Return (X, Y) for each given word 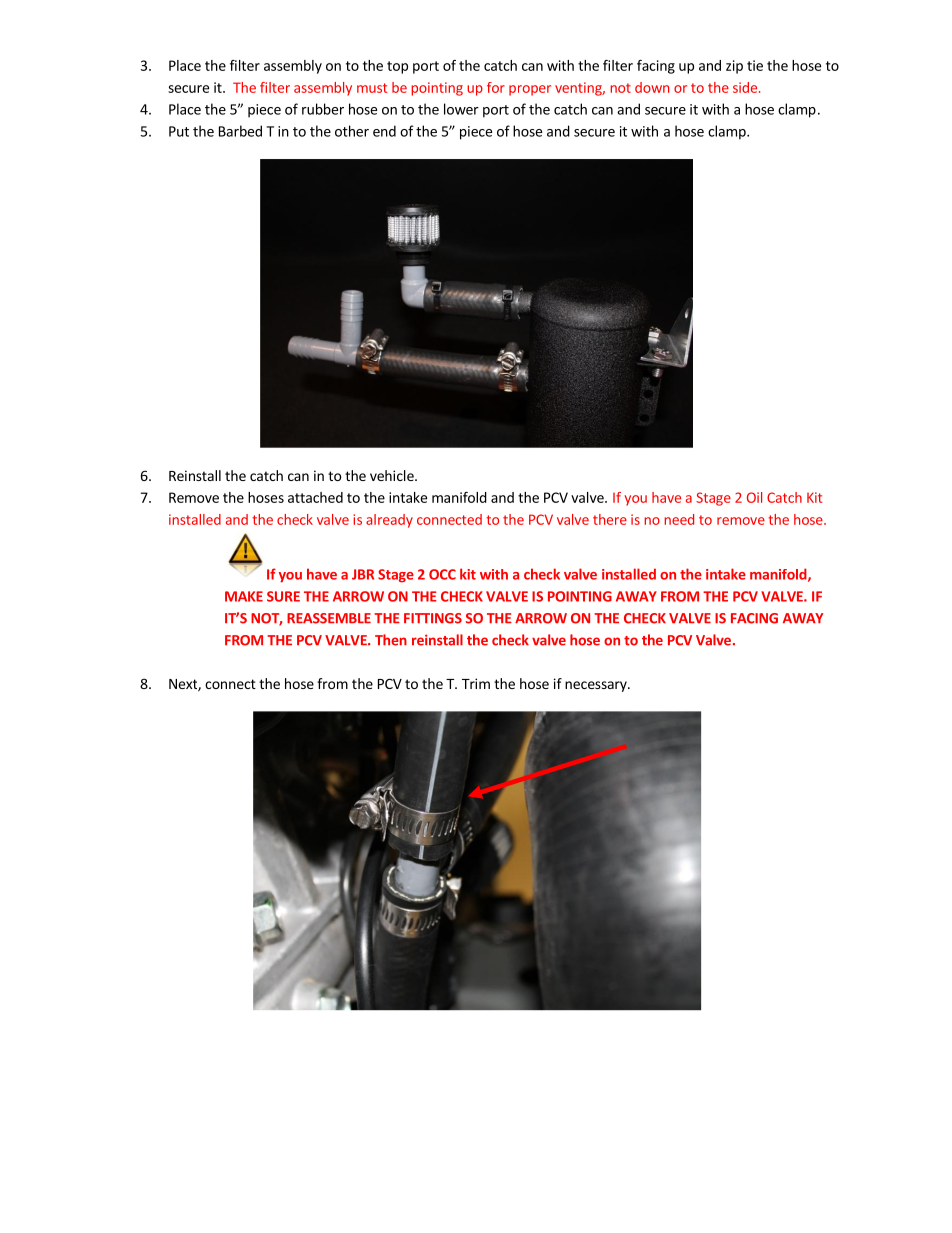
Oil (754, 497)
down (652, 87)
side (745, 87)
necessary (597, 686)
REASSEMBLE (329, 618)
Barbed (240, 131)
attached (315, 497)
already (389, 521)
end (384, 131)
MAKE (244, 596)
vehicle (393, 475)
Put (179, 131)
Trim (476, 683)
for (496, 87)
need (679, 519)
